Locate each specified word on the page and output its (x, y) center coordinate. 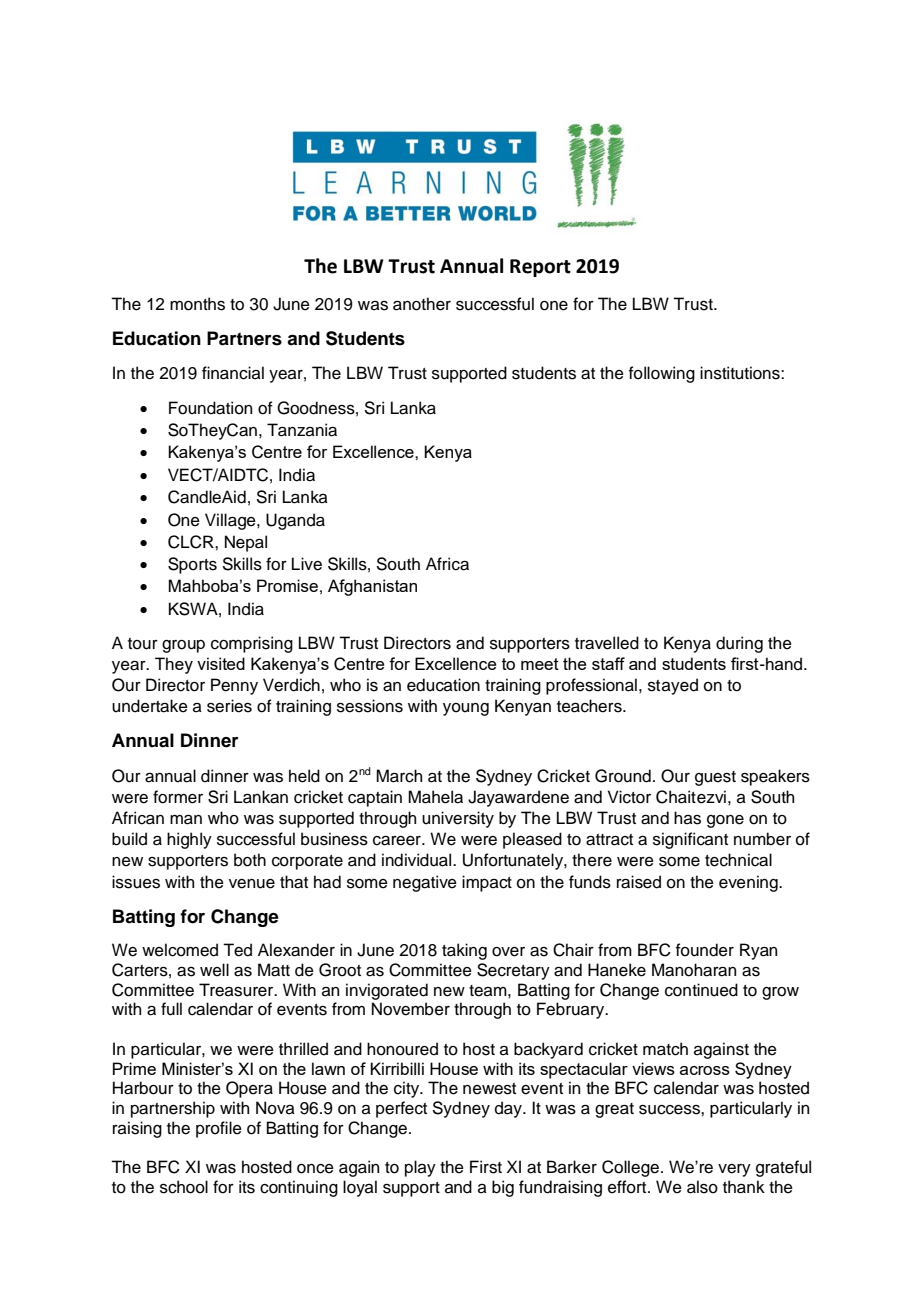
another (422, 304)
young (466, 709)
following (662, 374)
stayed (673, 686)
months (197, 304)
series (229, 706)
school (184, 1187)
